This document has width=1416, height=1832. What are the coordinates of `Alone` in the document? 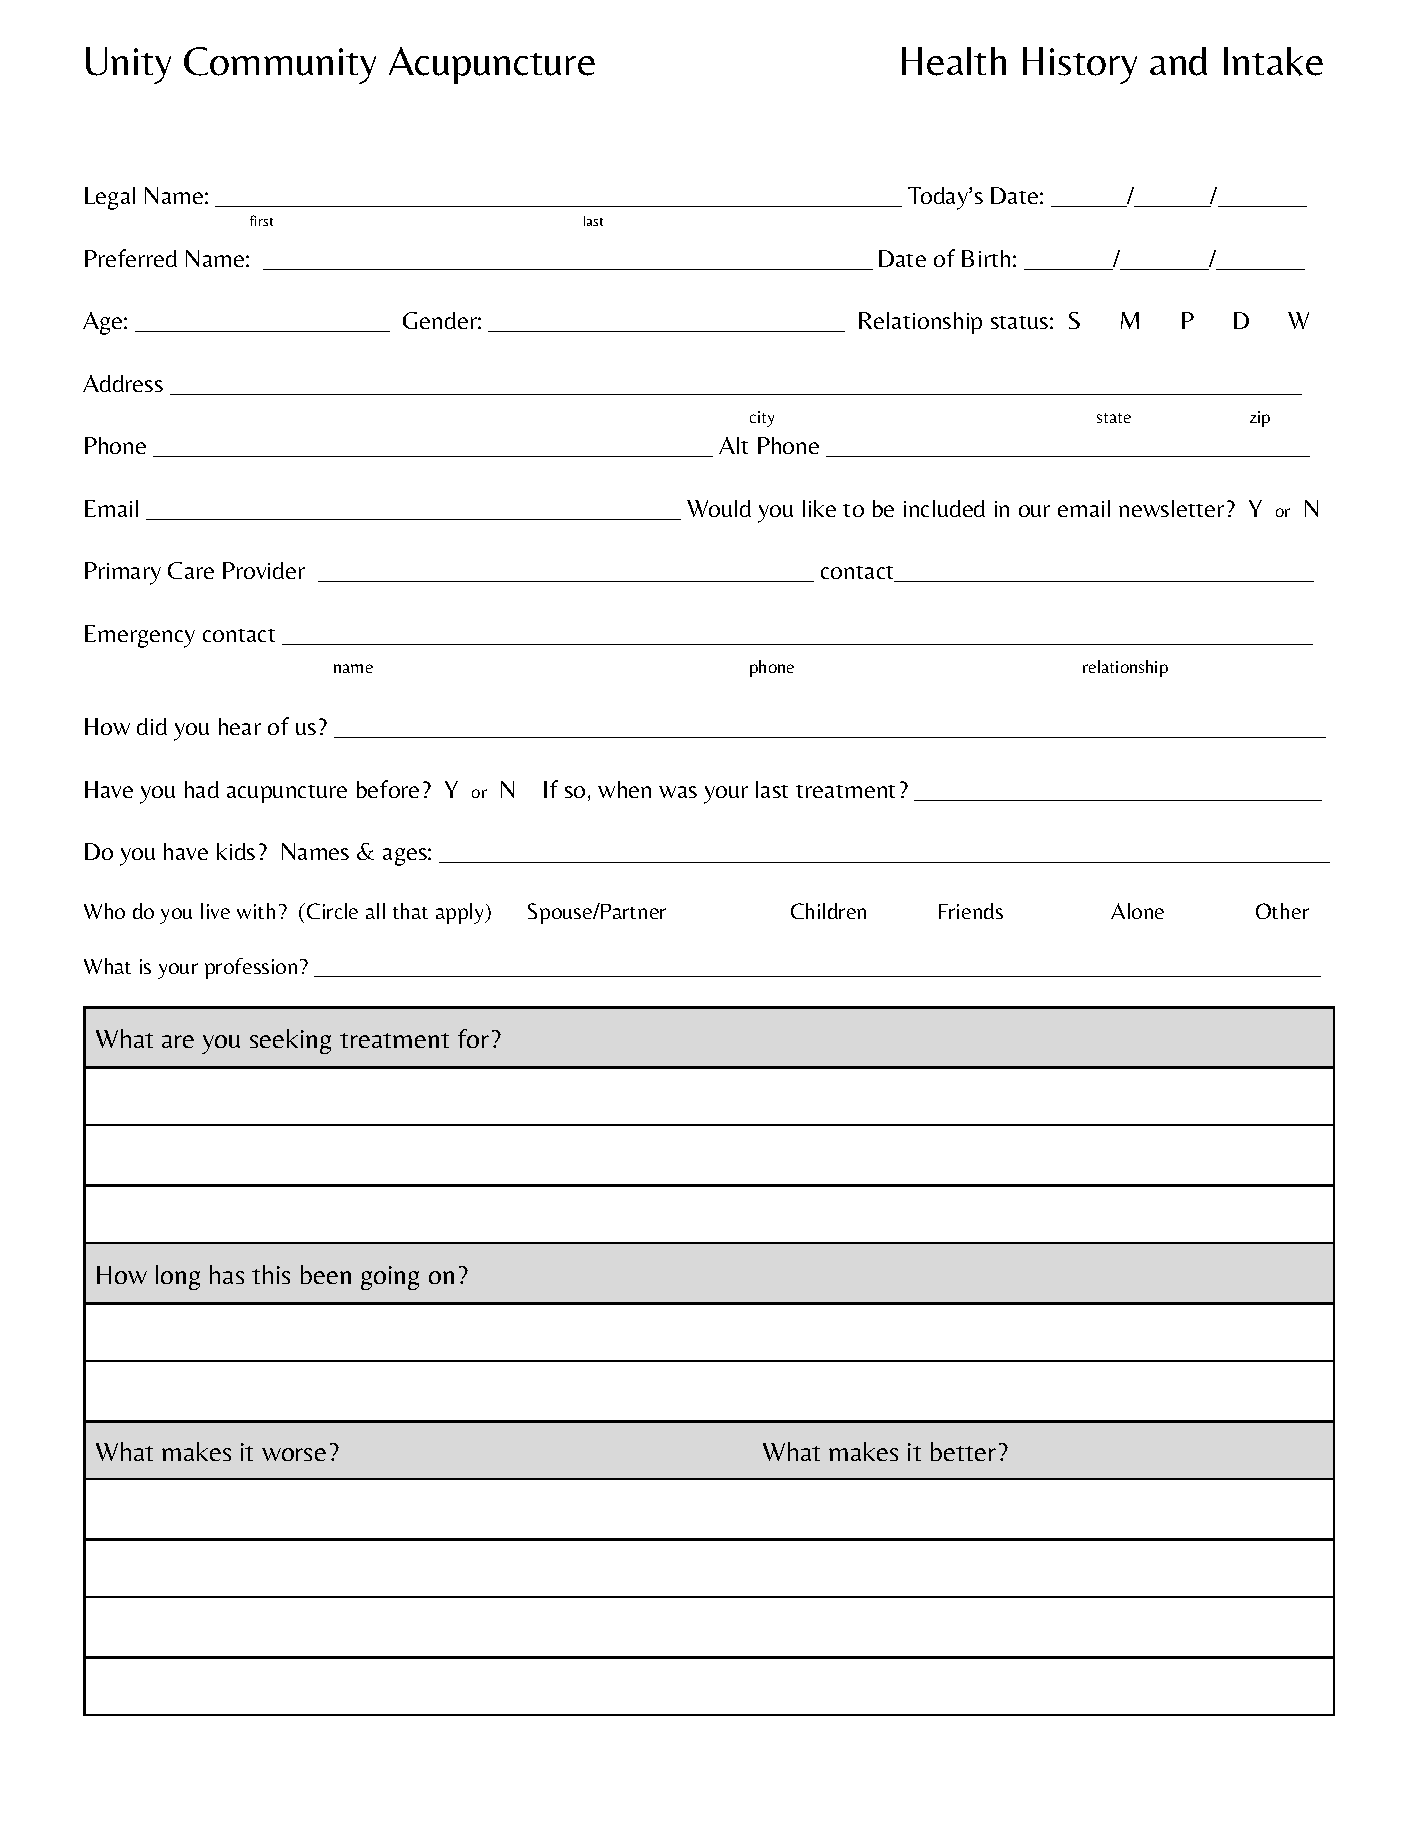 It's located at (1137, 911).
